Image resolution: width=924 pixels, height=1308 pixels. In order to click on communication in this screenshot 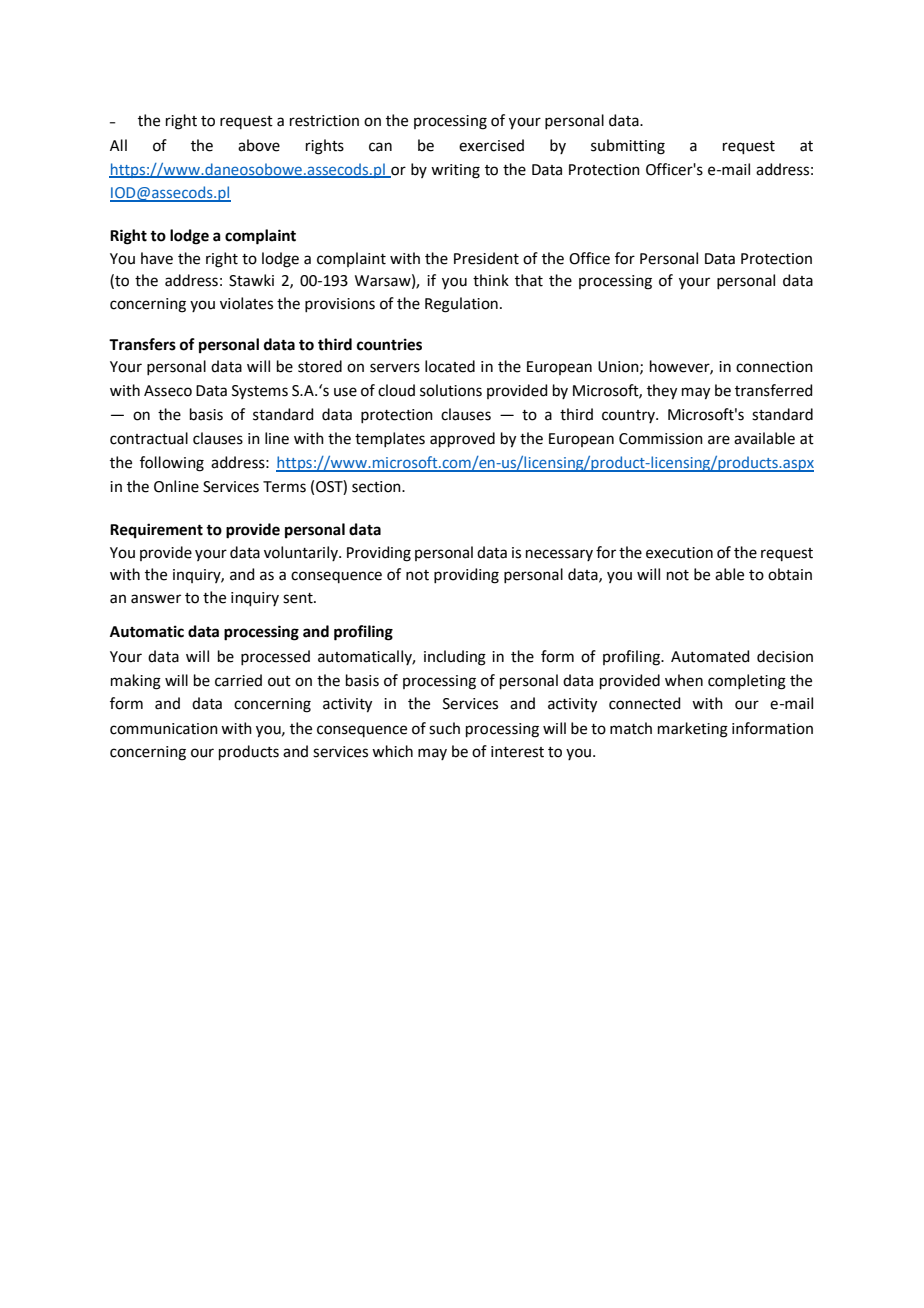, I will do `click(164, 729)`.
